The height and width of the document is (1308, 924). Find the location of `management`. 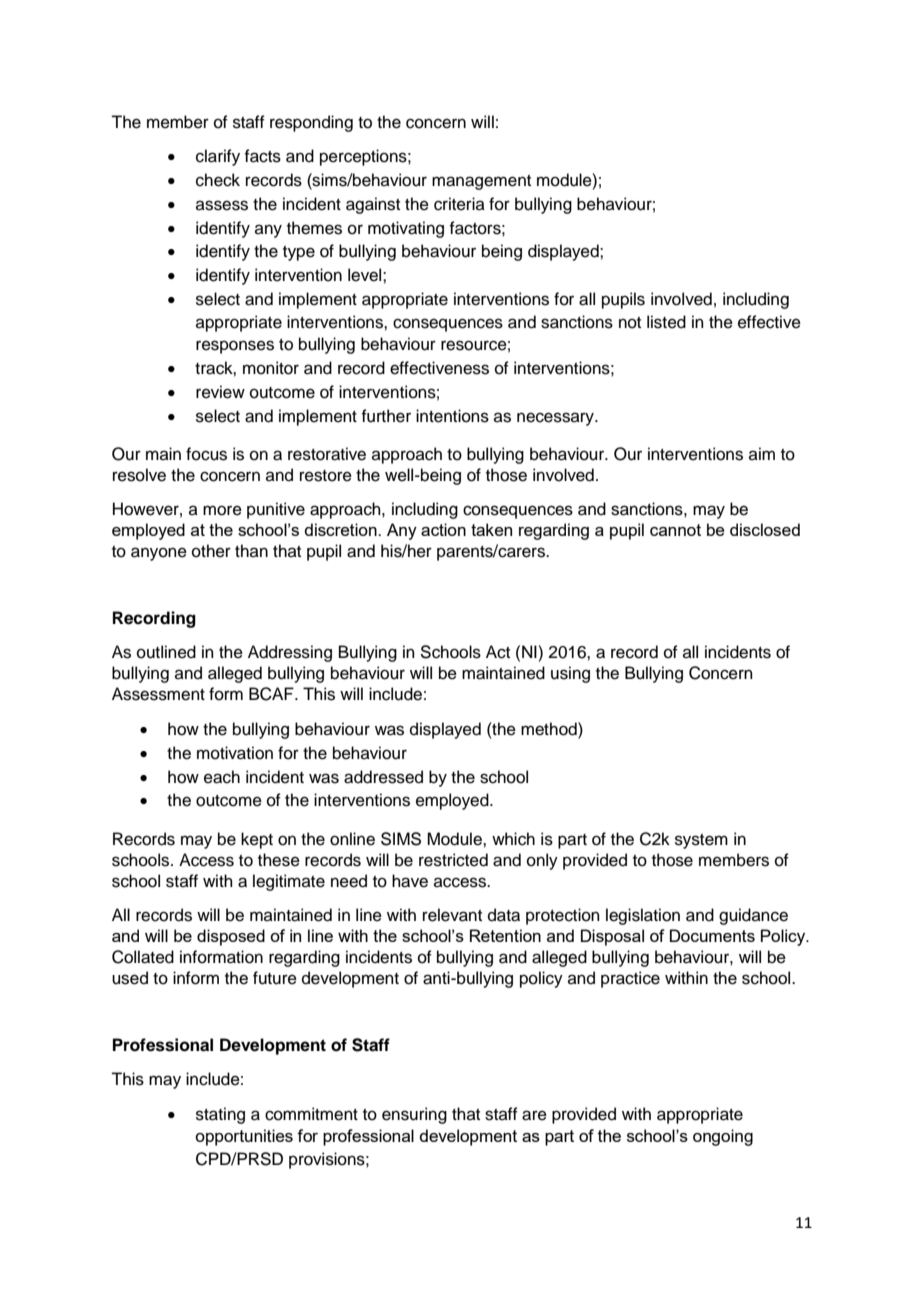

management is located at coordinates (481, 182).
